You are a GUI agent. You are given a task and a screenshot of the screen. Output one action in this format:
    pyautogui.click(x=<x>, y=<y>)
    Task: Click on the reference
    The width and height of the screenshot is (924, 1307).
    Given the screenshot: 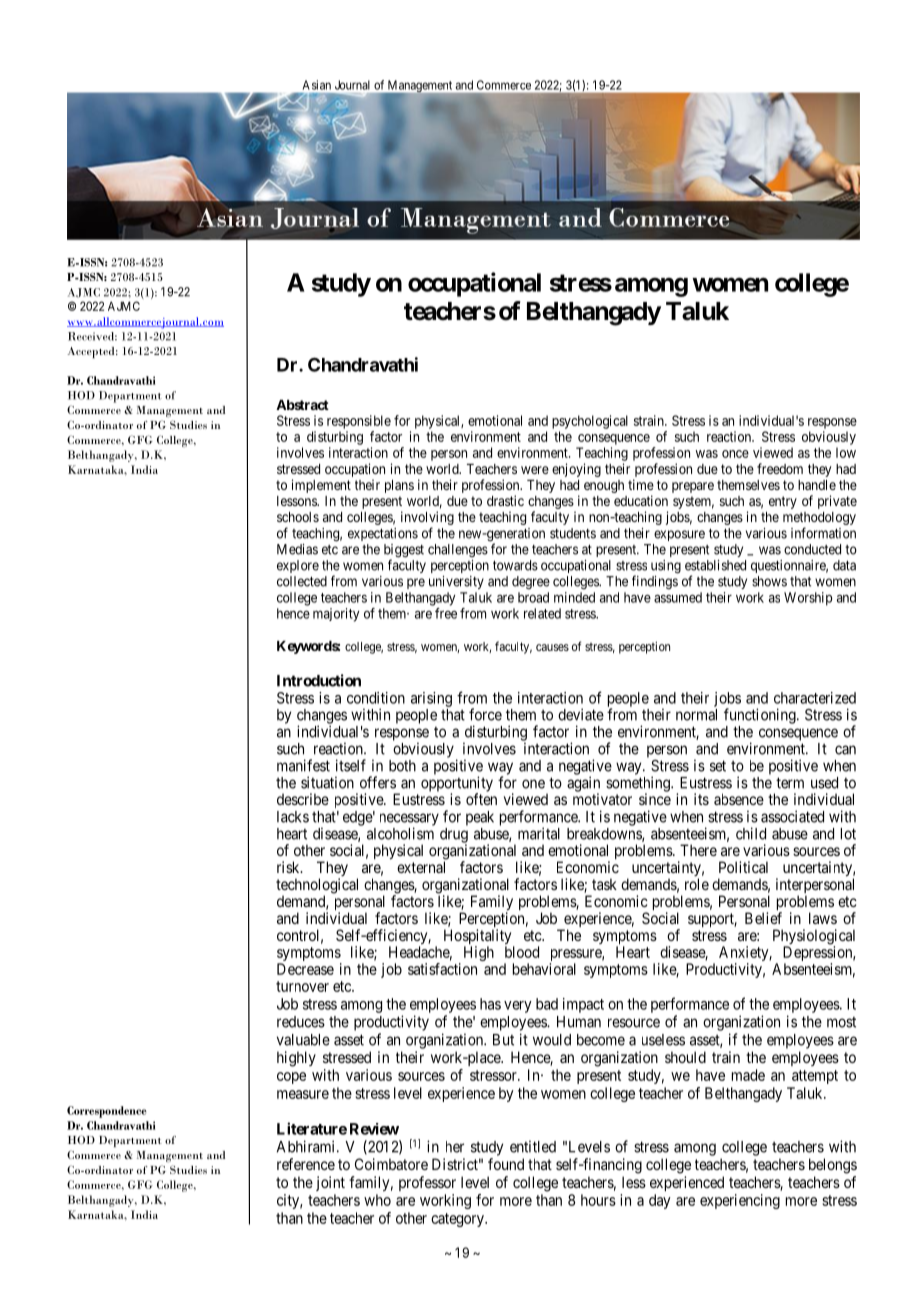 What is the action you would take?
    pyautogui.click(x=306, y=1164)
